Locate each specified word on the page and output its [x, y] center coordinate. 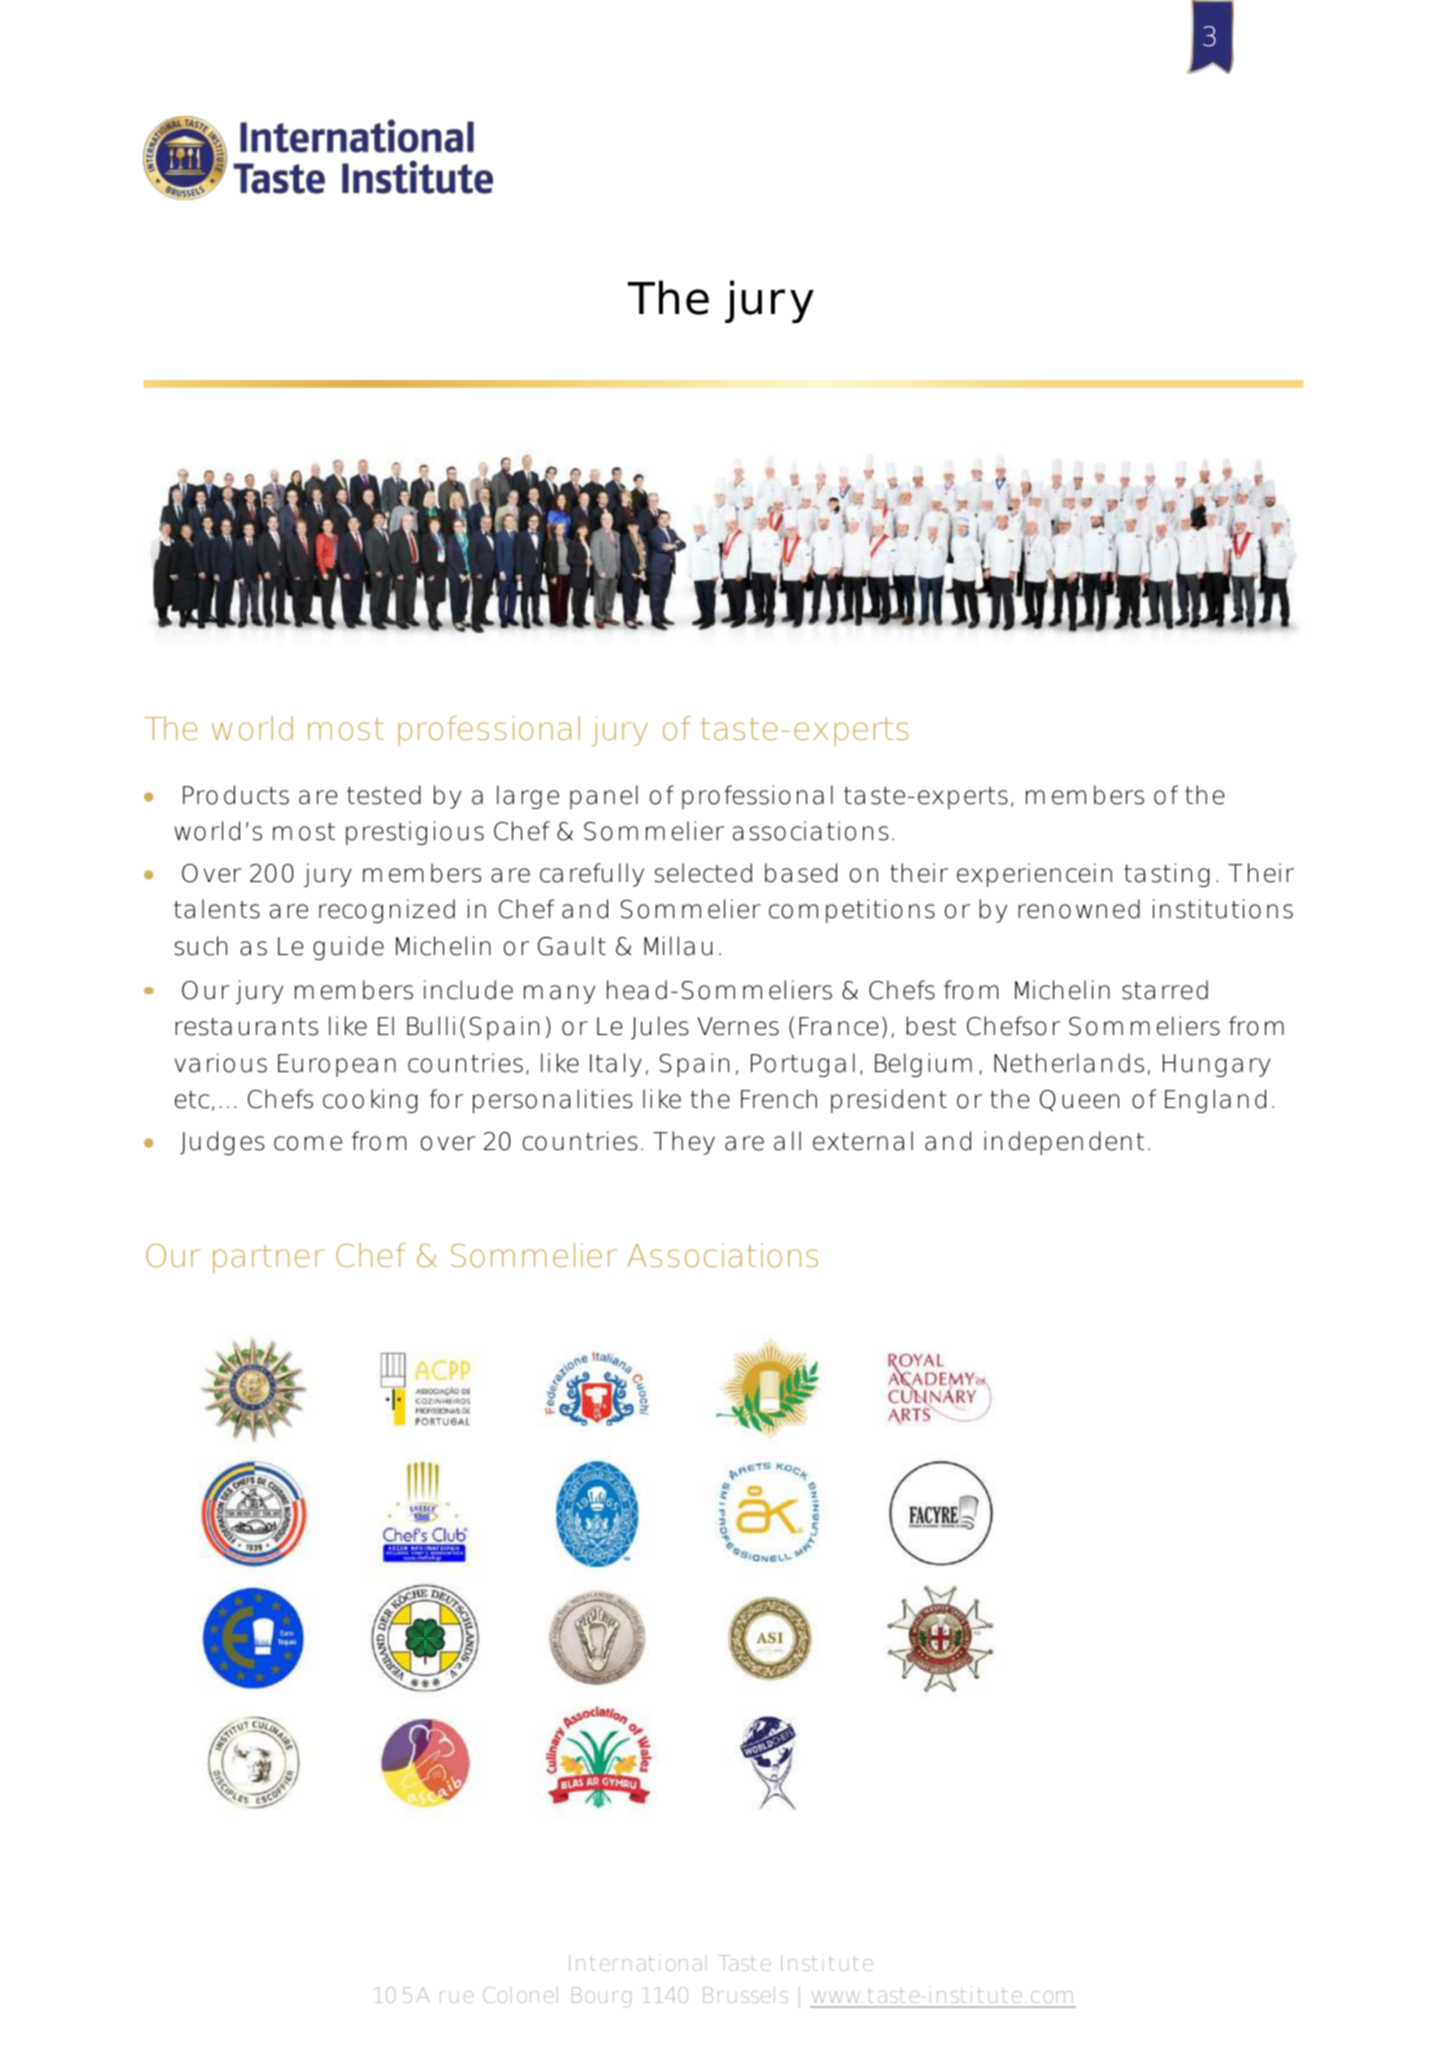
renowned [1079, 909]
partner [269, 1259]
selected [703, 873]
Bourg [601, 1997]
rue [456, 1997]
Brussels [745, 1995]
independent [1064, 1143]
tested [384, 795]
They [684, 1143]
